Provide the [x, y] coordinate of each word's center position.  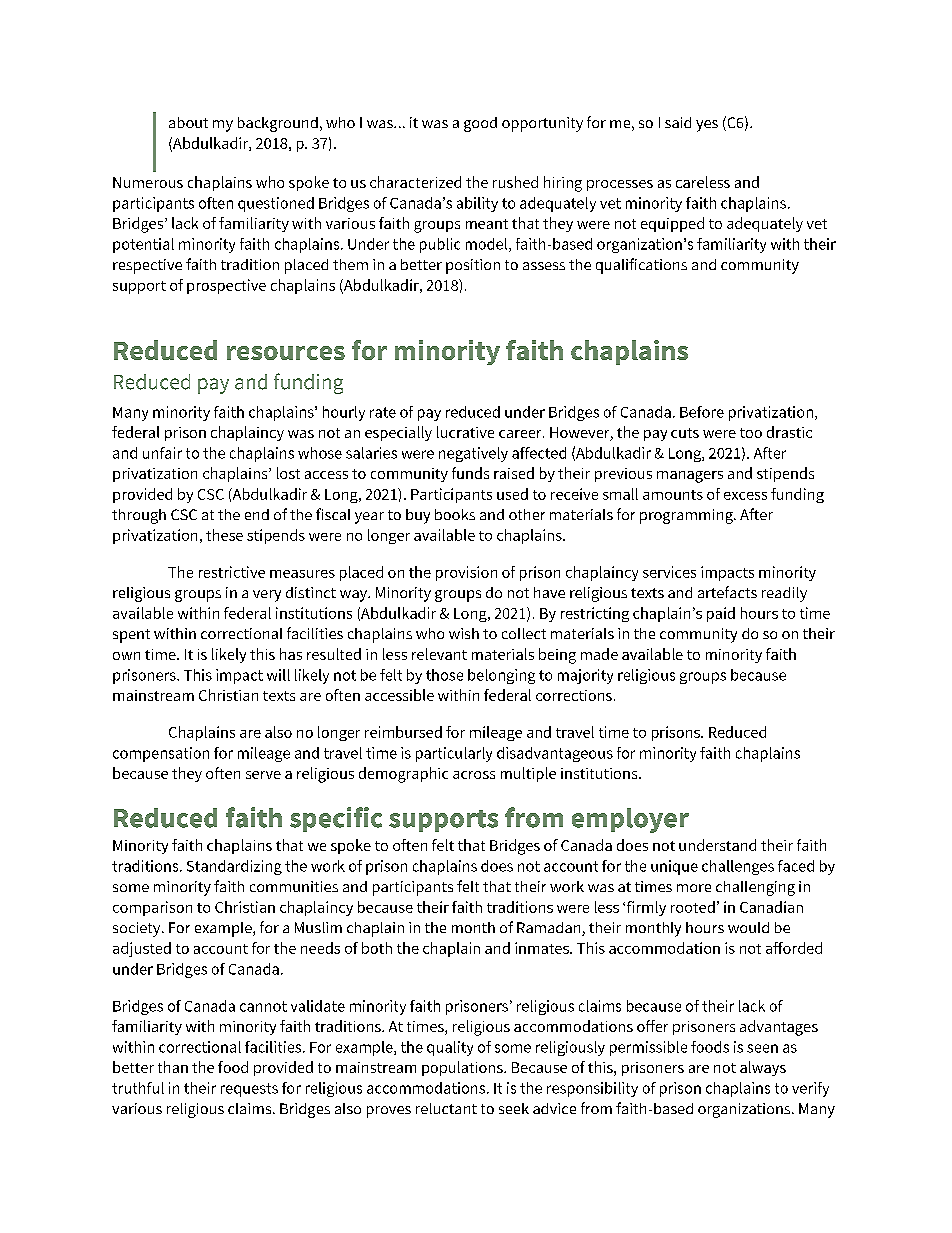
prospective [226, 286]
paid [721, 614]
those [444, 675]
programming [687, 516]
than [173, 1067]
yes [707, 126]
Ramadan [550, 929]
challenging [755, 888]
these [224, 535]
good [480, 124]
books [455, 514]
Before [702, 412]
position [473, 266]
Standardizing [234, 867]
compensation [161, 754]
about [188, 122]
